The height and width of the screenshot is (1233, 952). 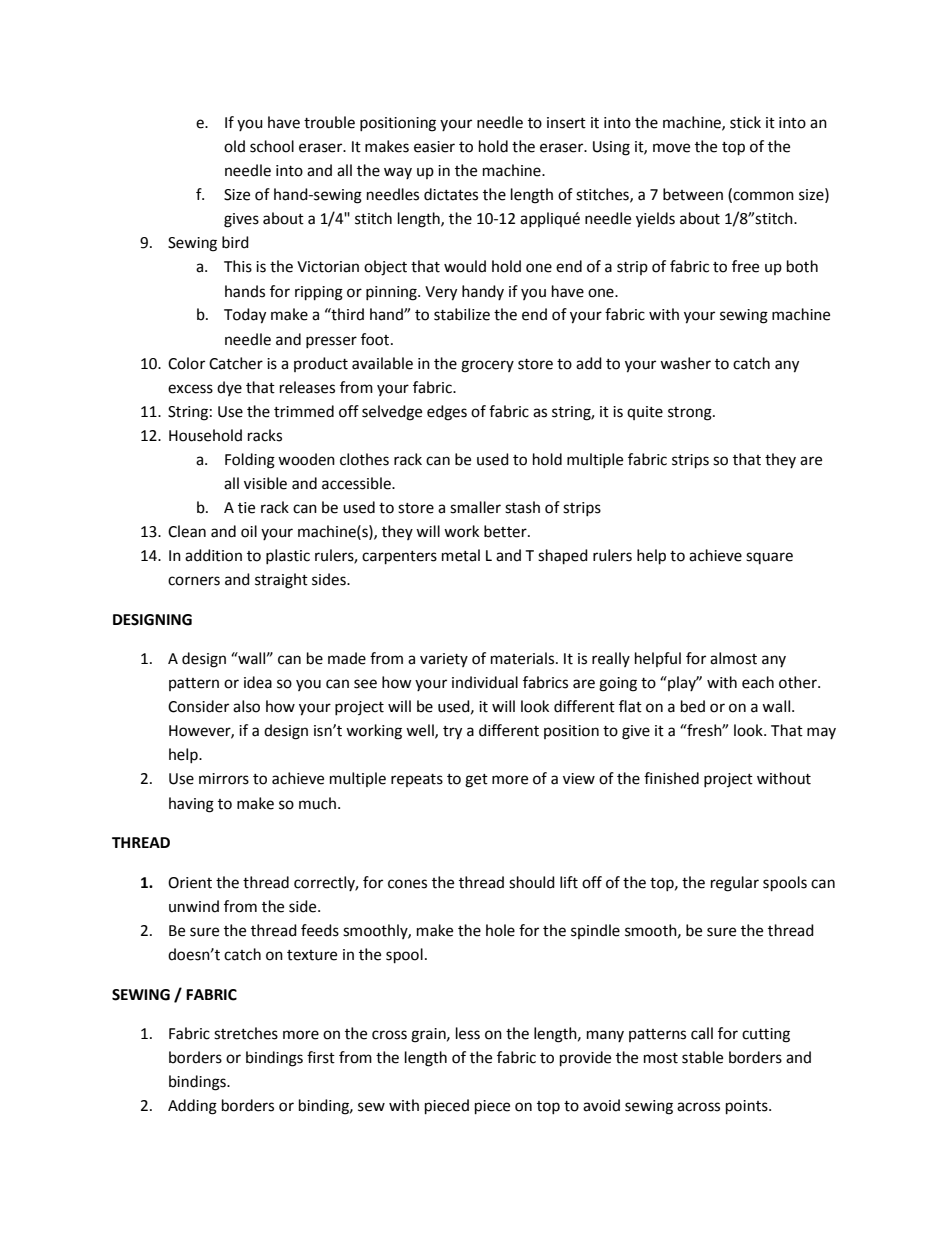 What do you see at coordinates (745, 122) in the screenshot?
I see `stick` at bounding box center [745, 122].
